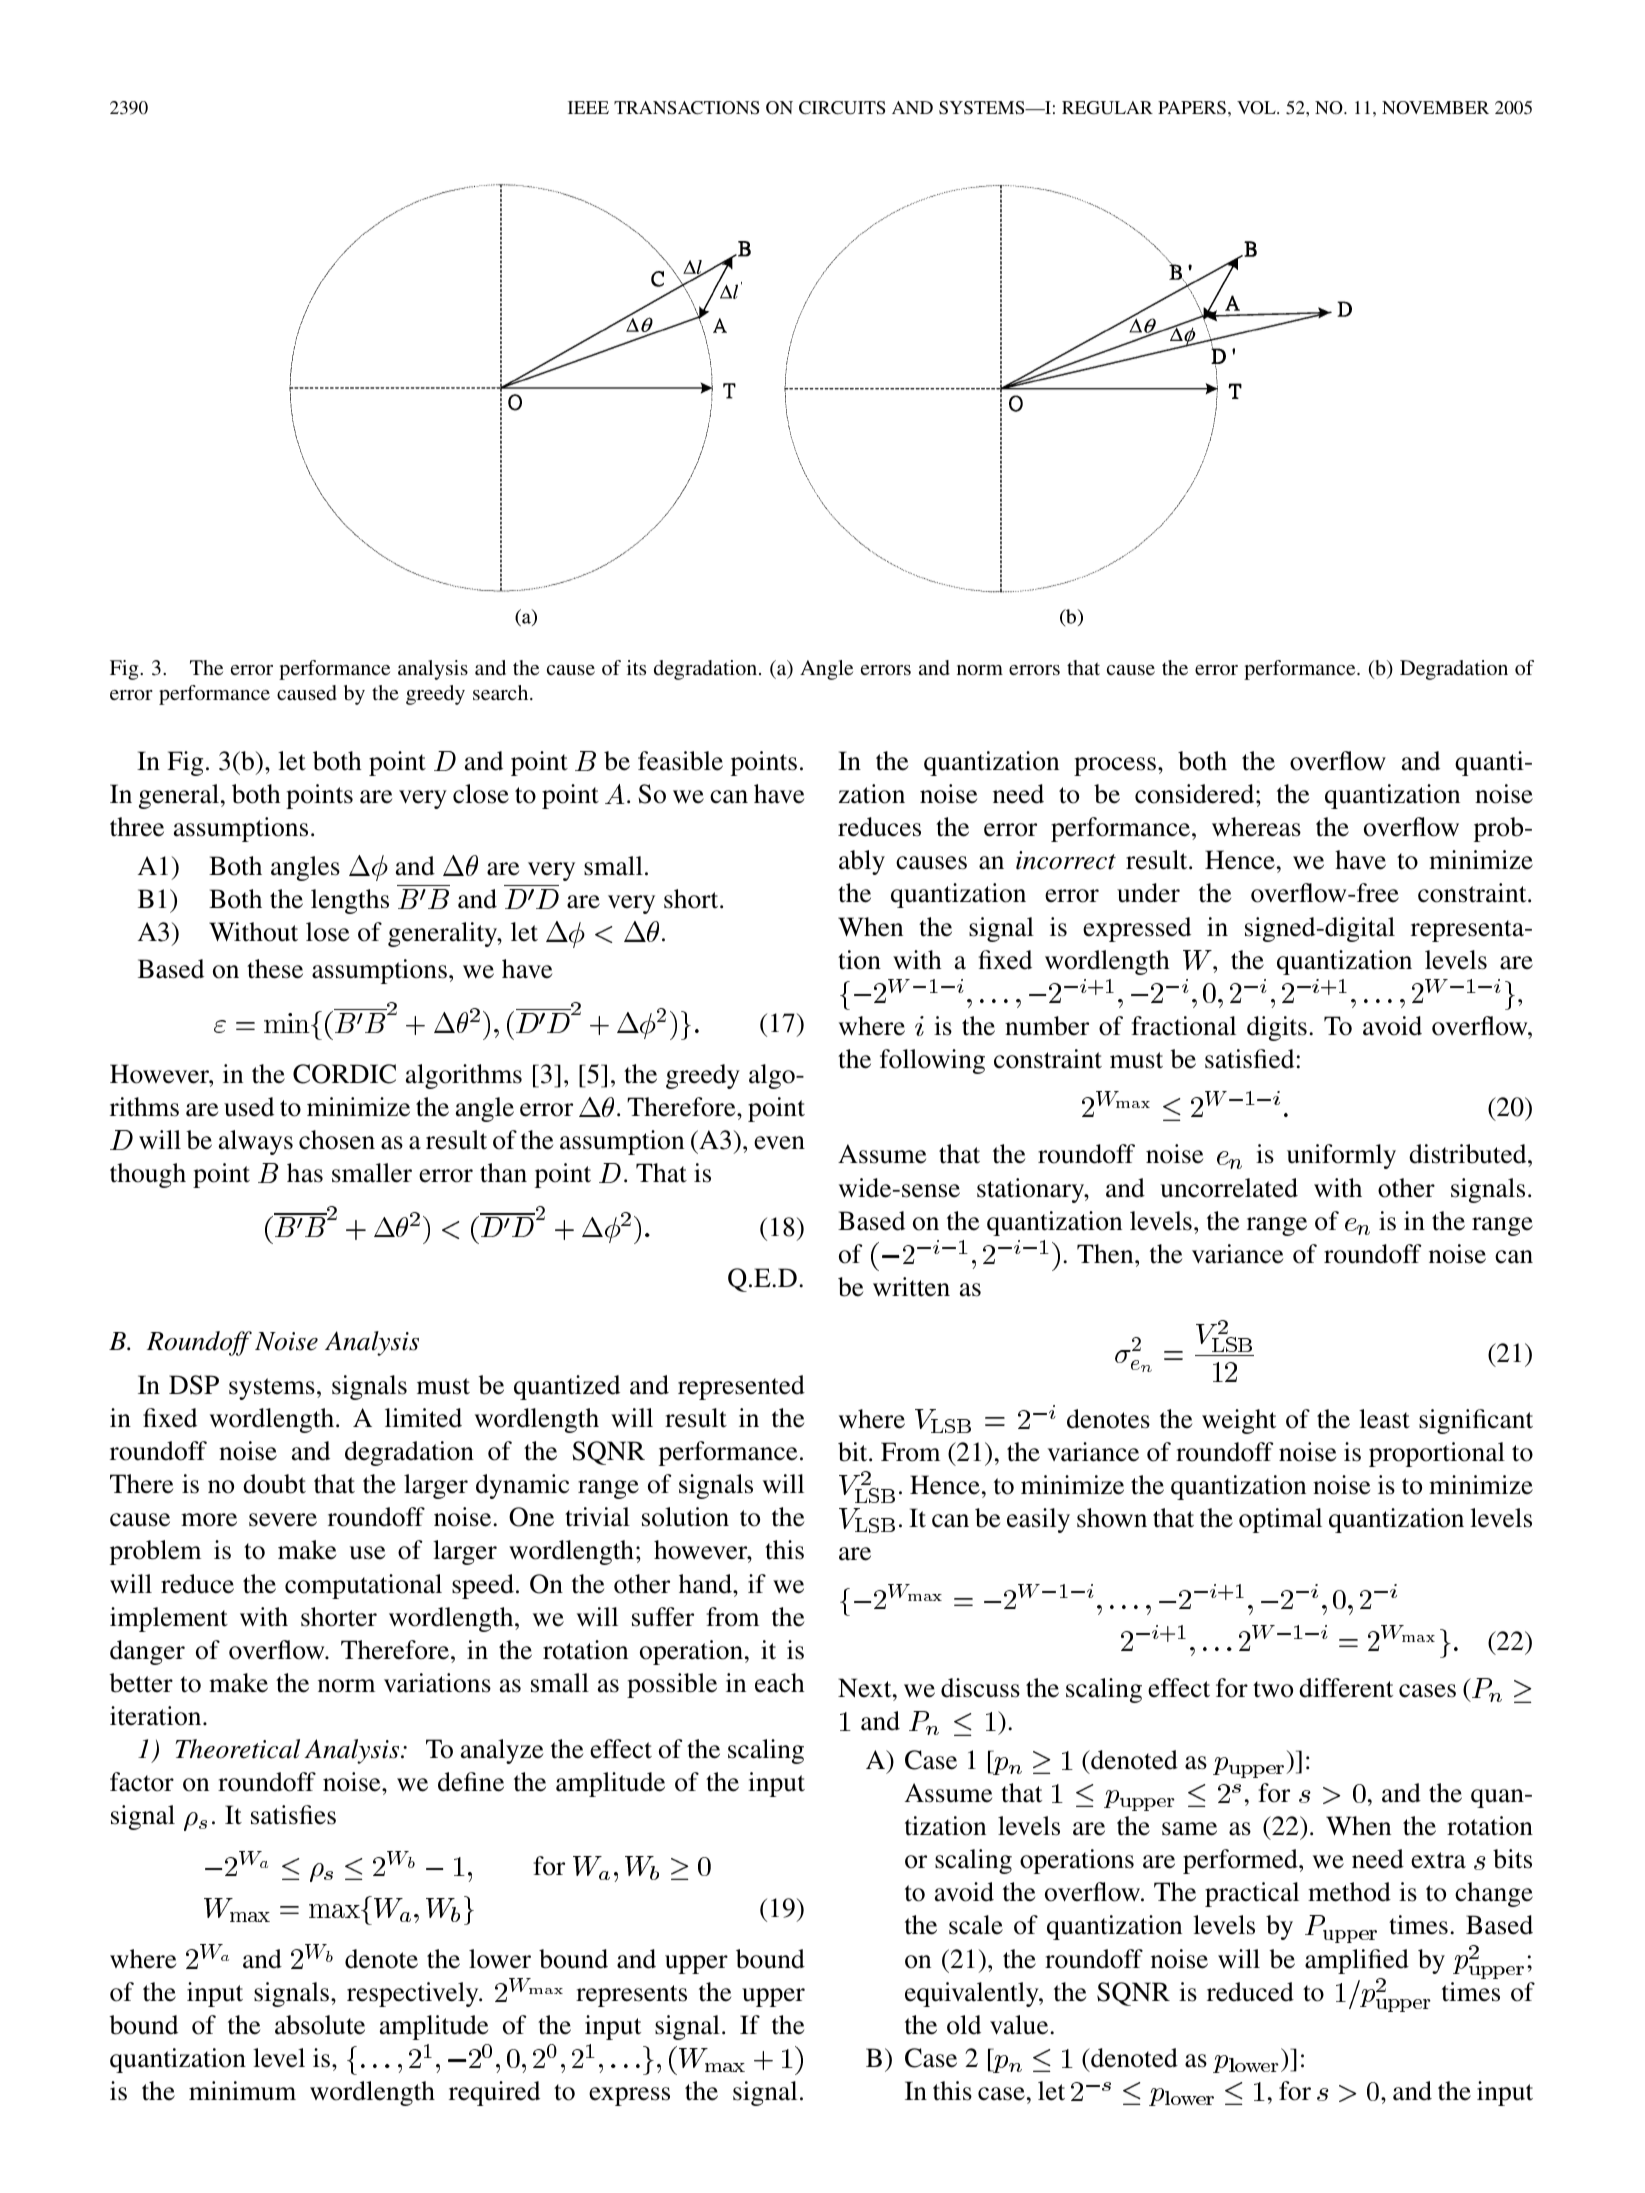 The height and width of the document is (2193, 1645). Describe the element at coordinates (779, 1143) in the document. I see `even` at that location.
